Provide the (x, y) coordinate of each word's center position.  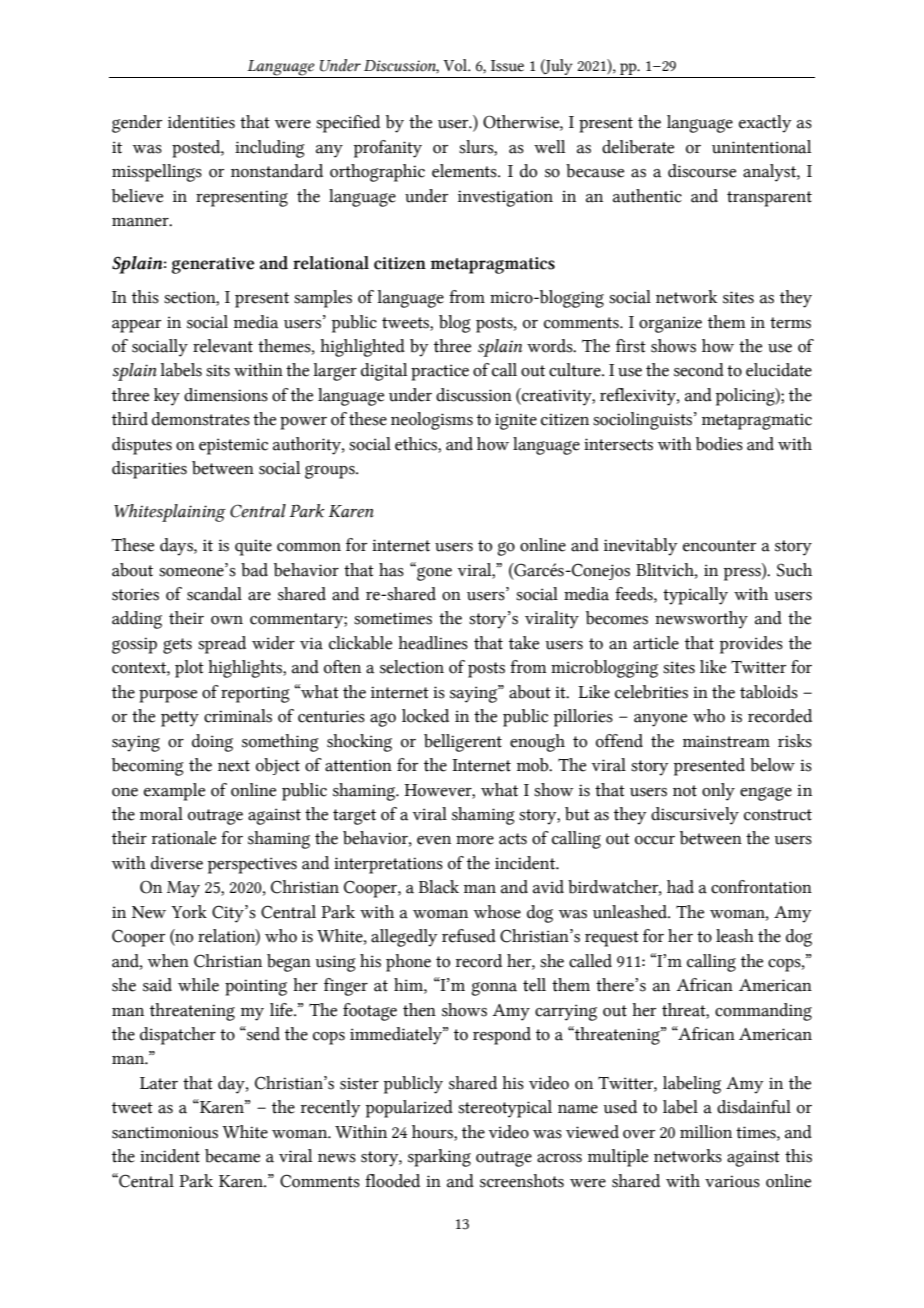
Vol (456, 65)
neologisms (432, 421)
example (174, 792)
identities (201, 122)
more (475, 840)
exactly (765, 124)
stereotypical (505, 1109)
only (718, 792)
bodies (719, 444)
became (232, 1156)
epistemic (233, 446)
